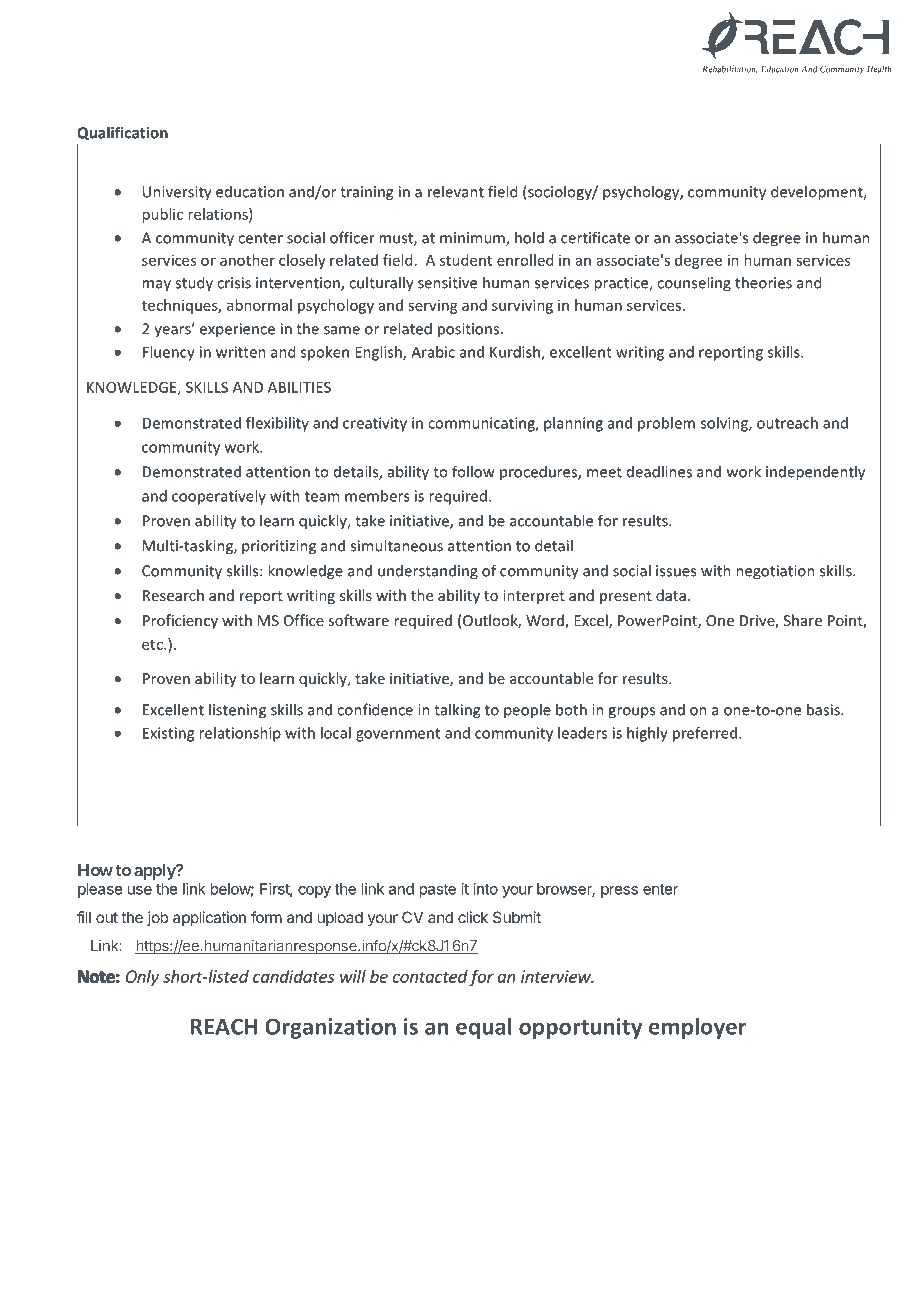 This screenshot has height=1308, width=924. Describe the element at coordinates (457, 711) in the screenshot. I see `talking` at that location.
